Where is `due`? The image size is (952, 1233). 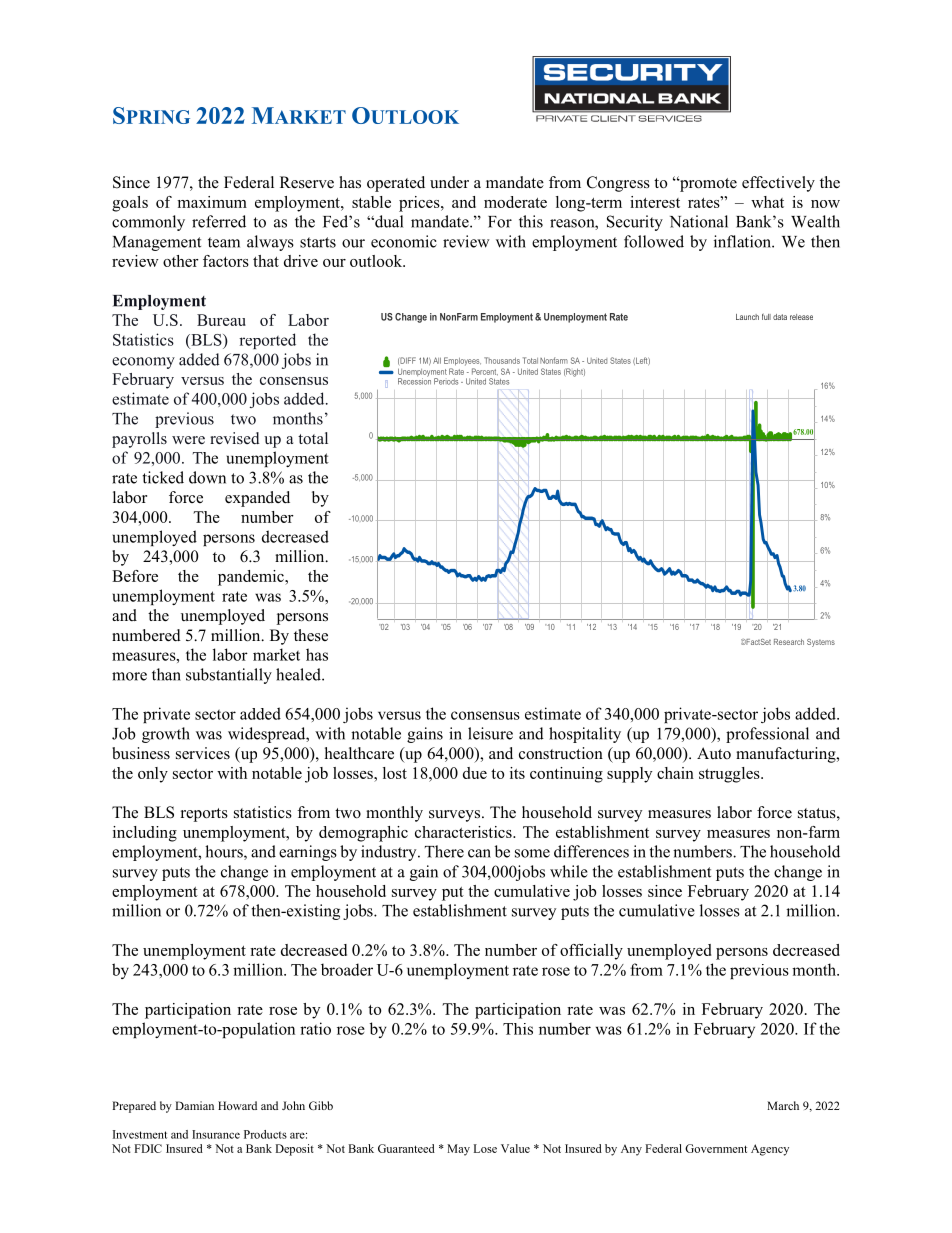
due is located at coordinates (475, 773).
